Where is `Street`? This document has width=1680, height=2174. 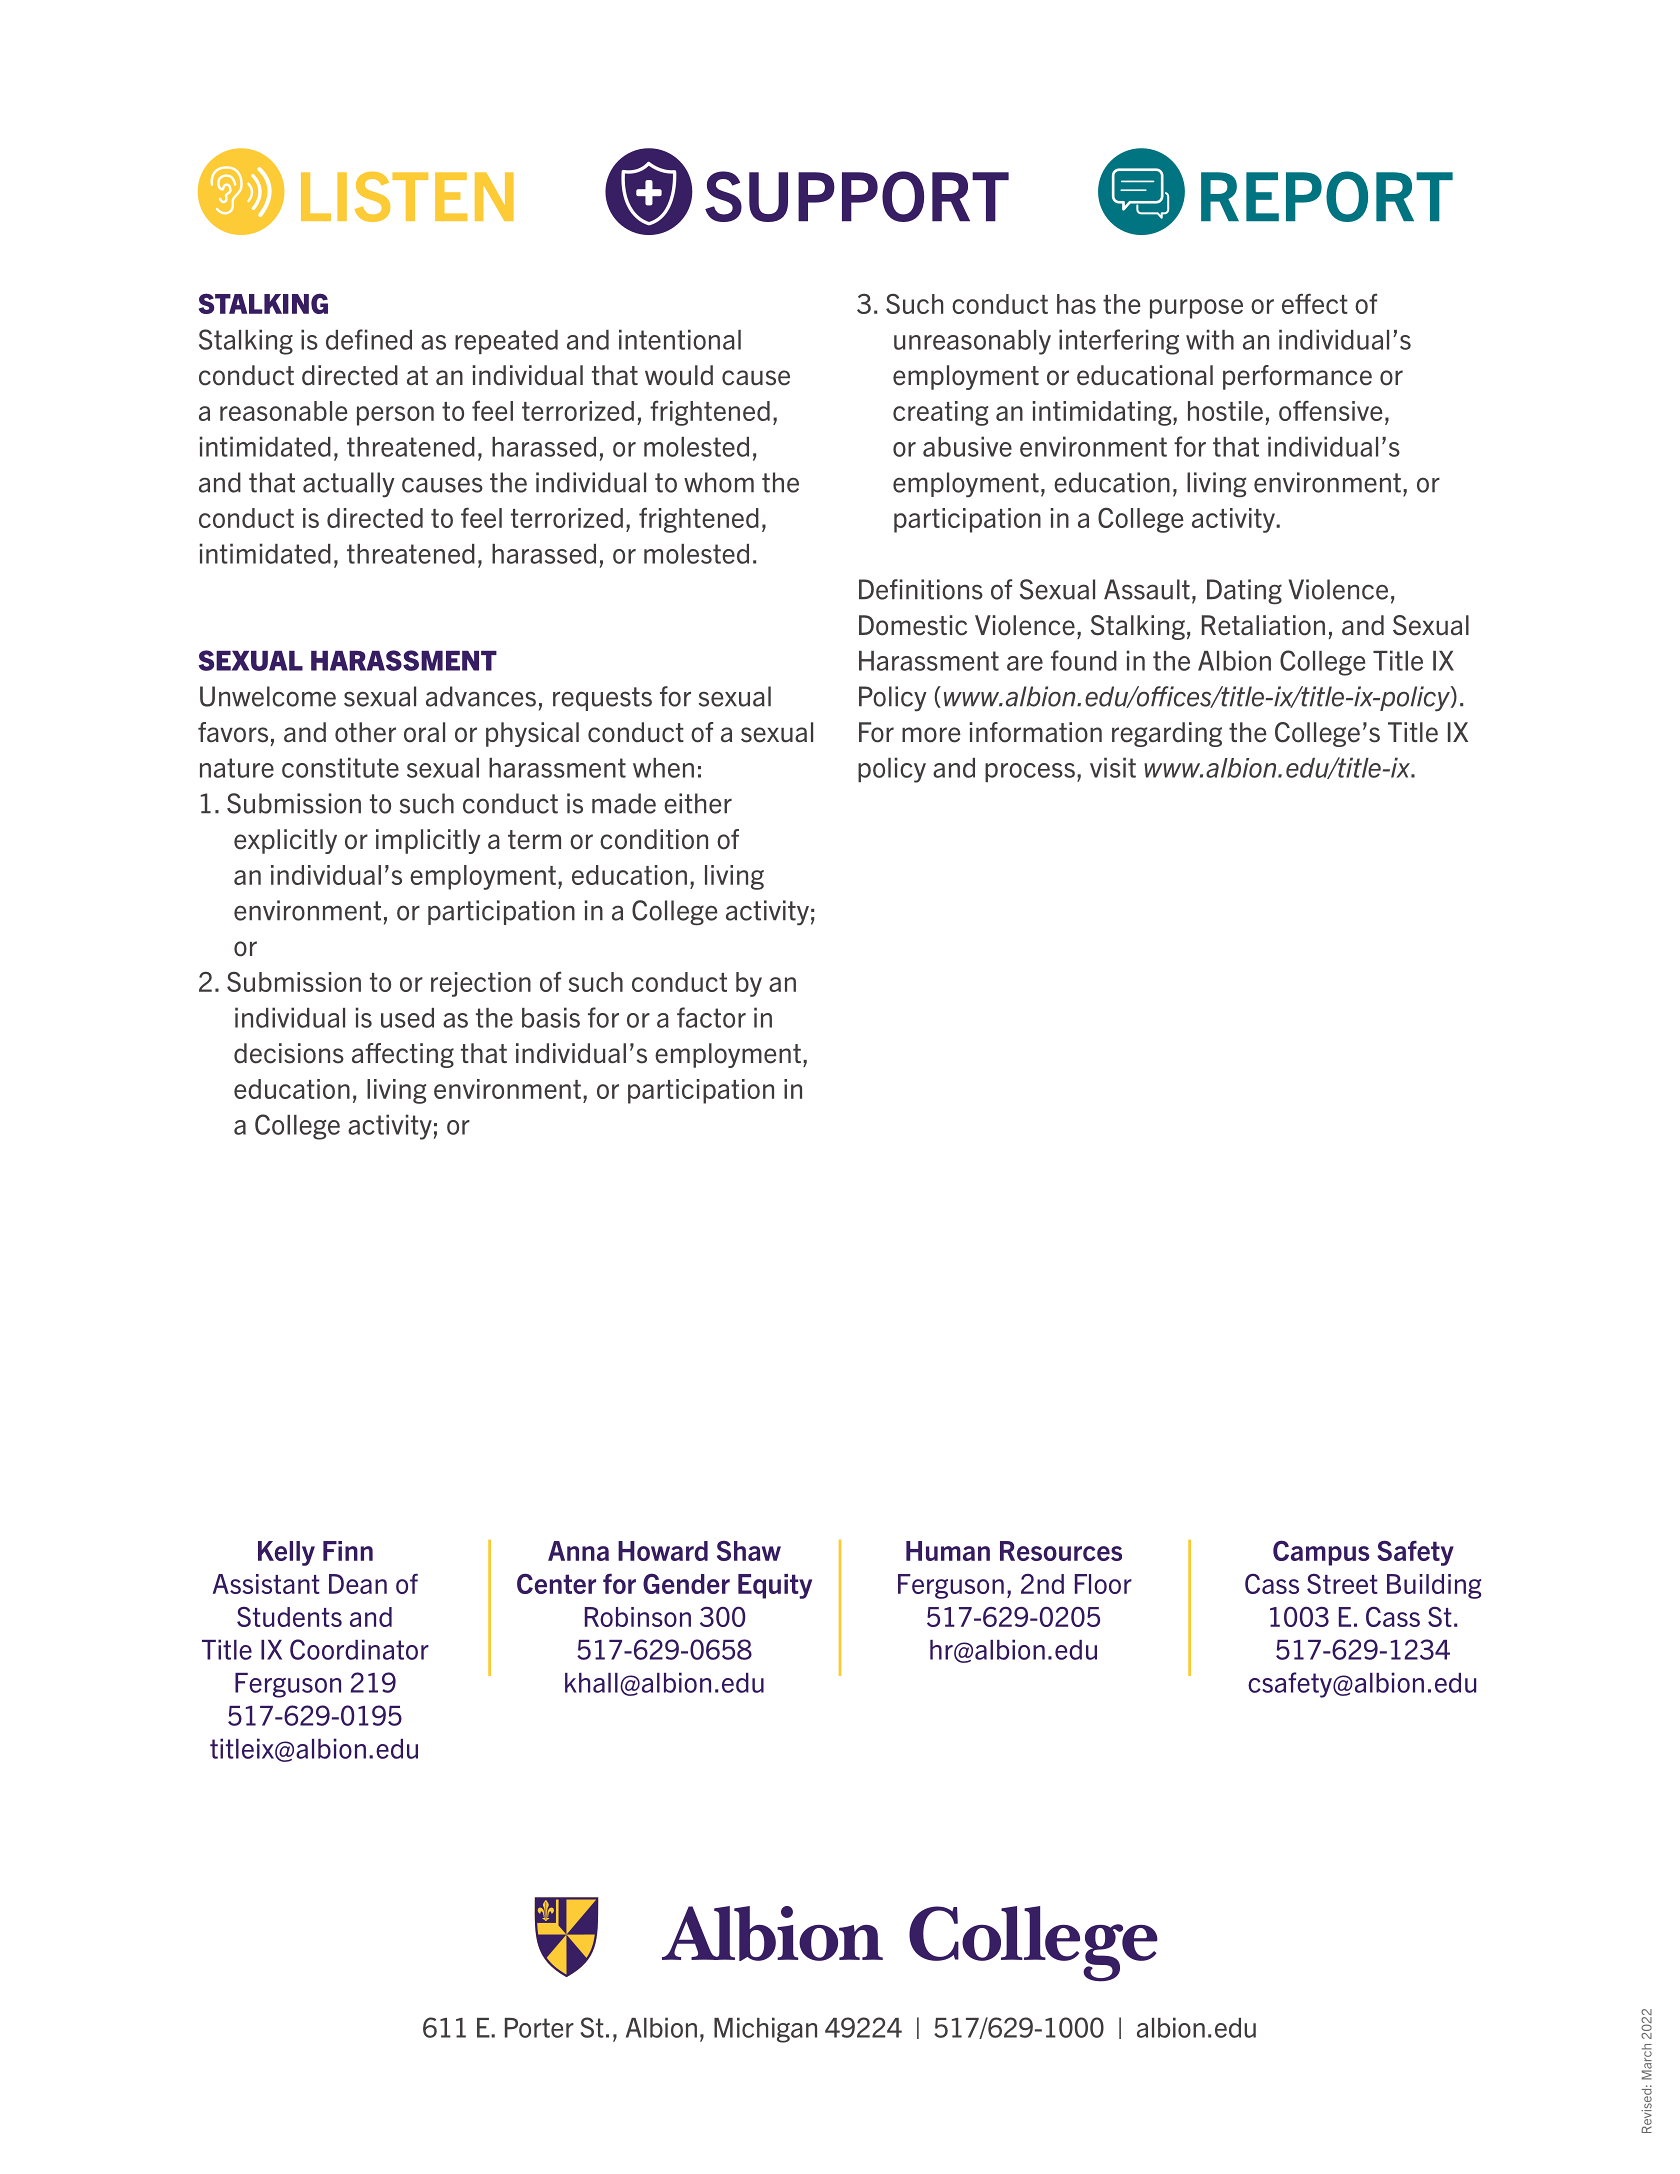
Street is located at coordinates (1342, 1584).
